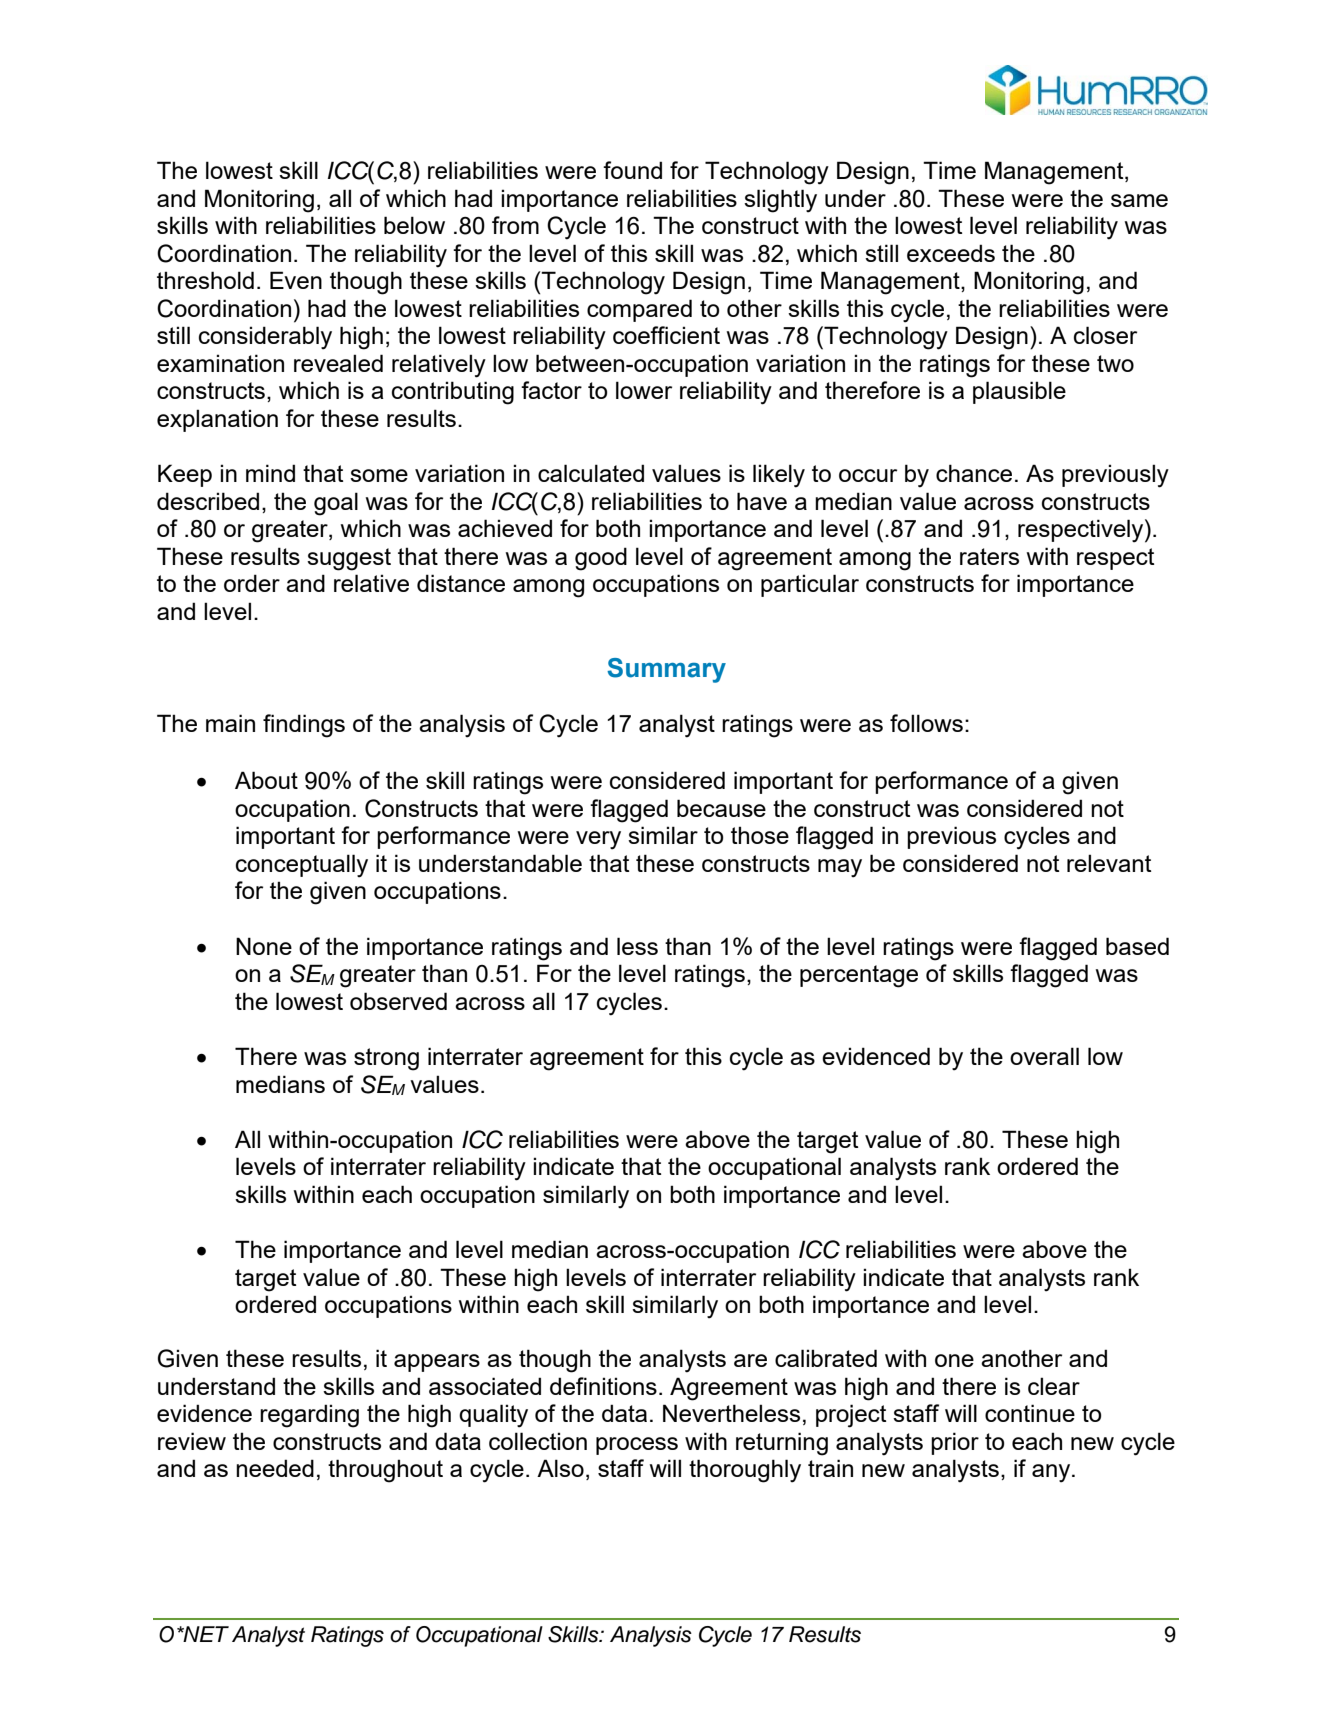 This page has height=1725, width=1333. I want to click on relevant, so click(1109, 863).
